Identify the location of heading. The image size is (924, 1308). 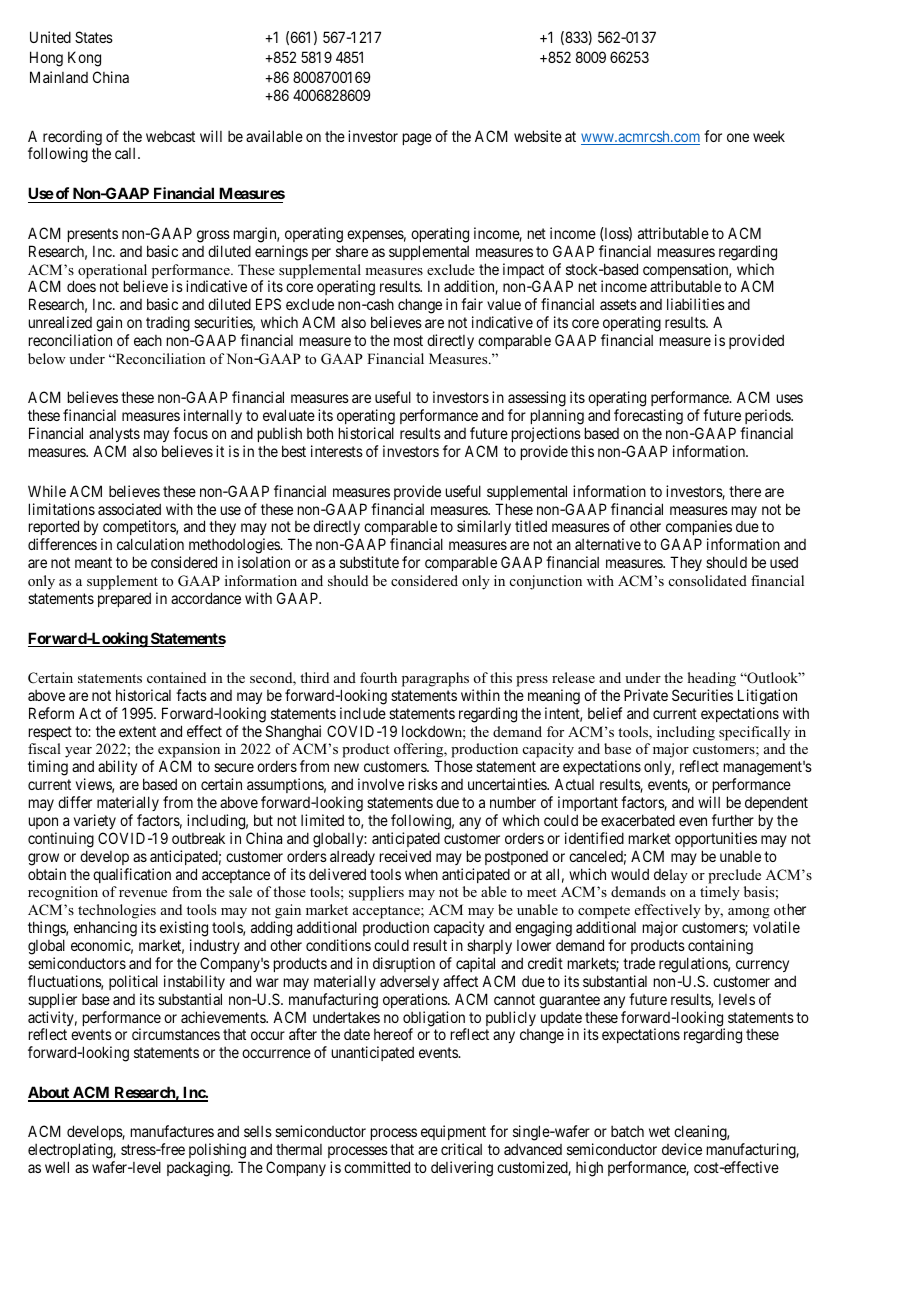
(712, 679).
